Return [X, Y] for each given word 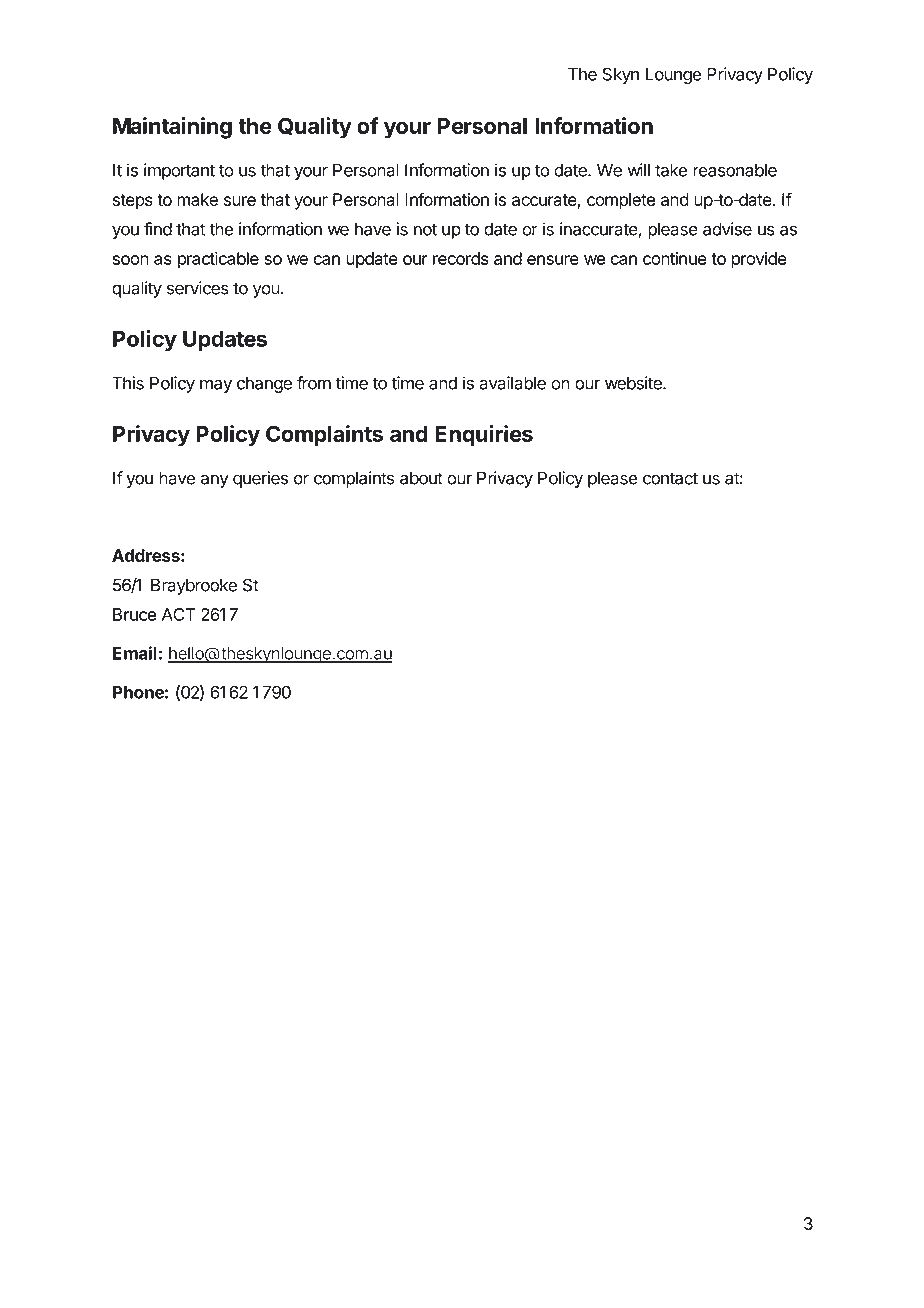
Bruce [134, 614]
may [216, 386]
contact [670, 478]
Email [135, 653]
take [671, 170]
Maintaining [172, 128]
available [513, 383]
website [634, 383]
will [639, 170]
